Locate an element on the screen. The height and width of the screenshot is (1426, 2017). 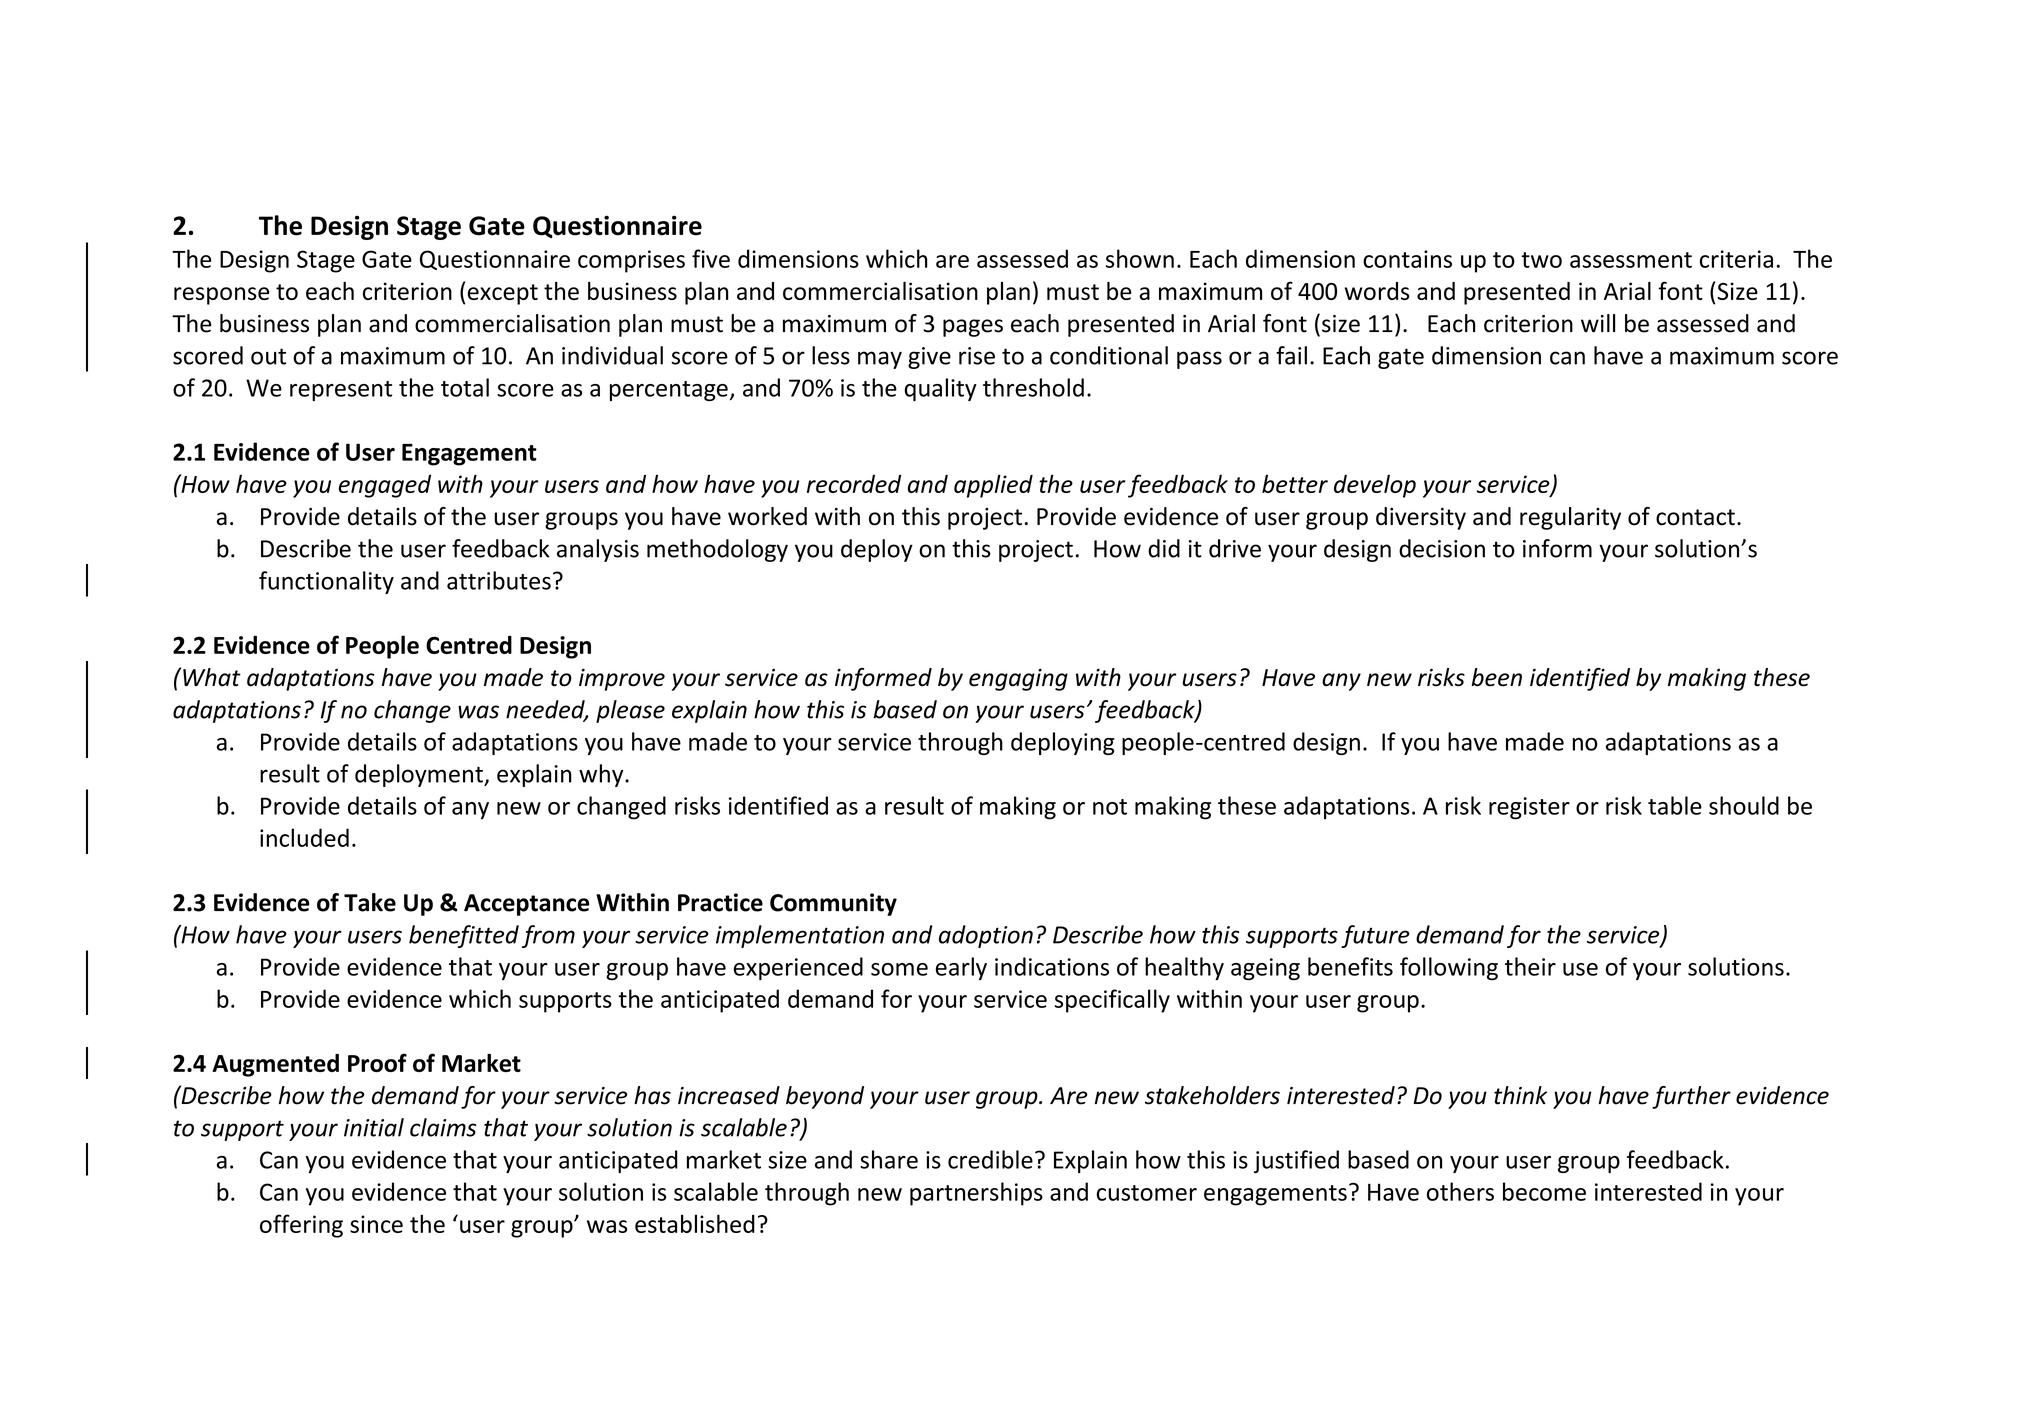
register is located at coordinates (1529, 808).
